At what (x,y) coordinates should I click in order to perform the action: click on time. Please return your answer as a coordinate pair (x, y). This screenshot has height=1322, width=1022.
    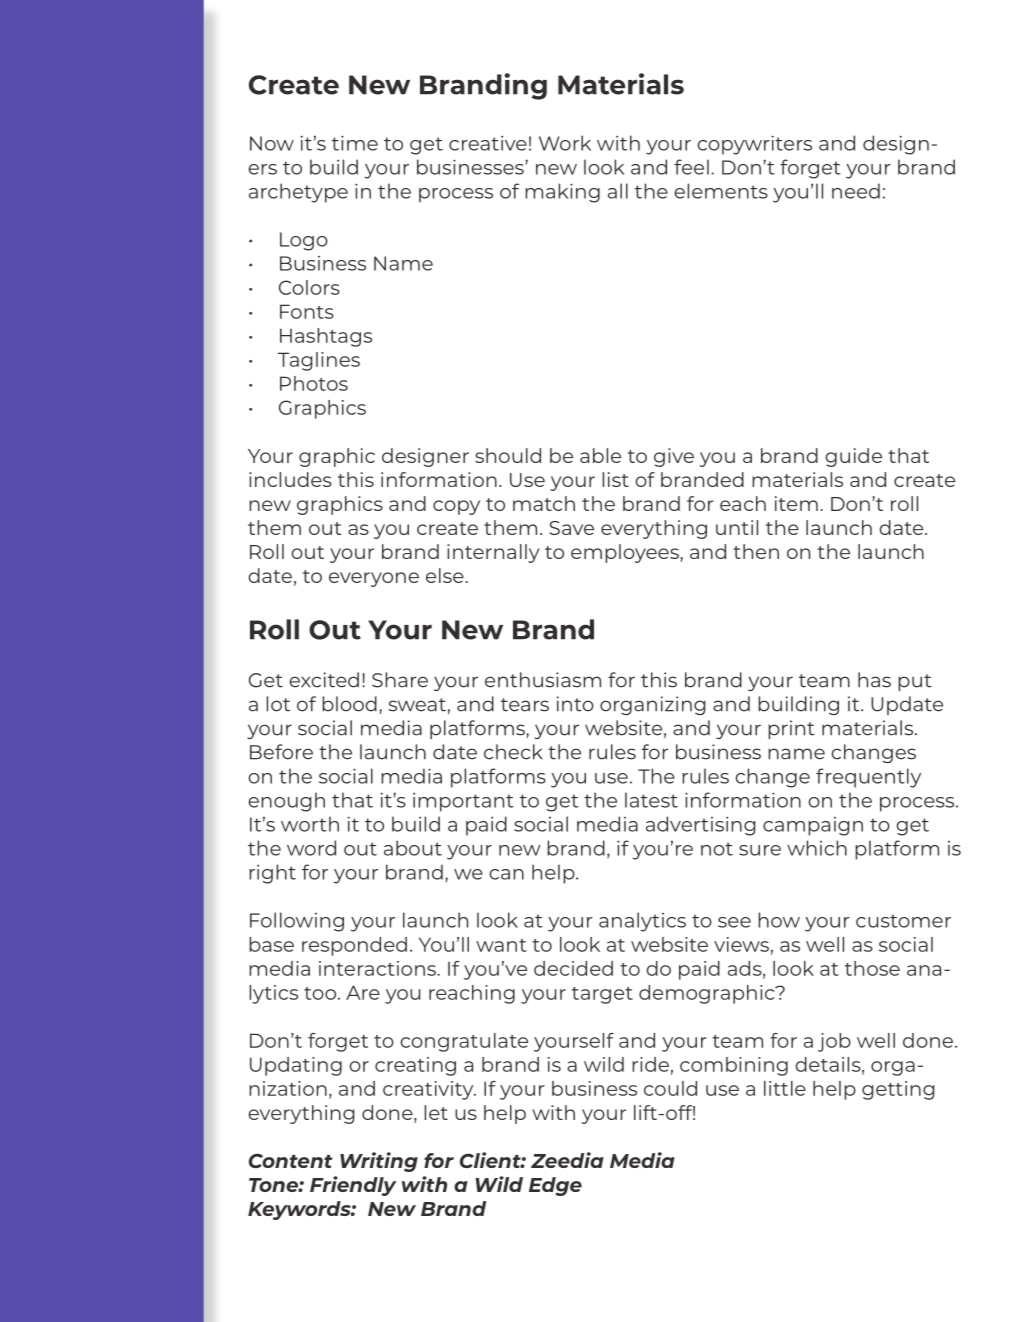
    Looking at the image, I should click on (355, 143).
